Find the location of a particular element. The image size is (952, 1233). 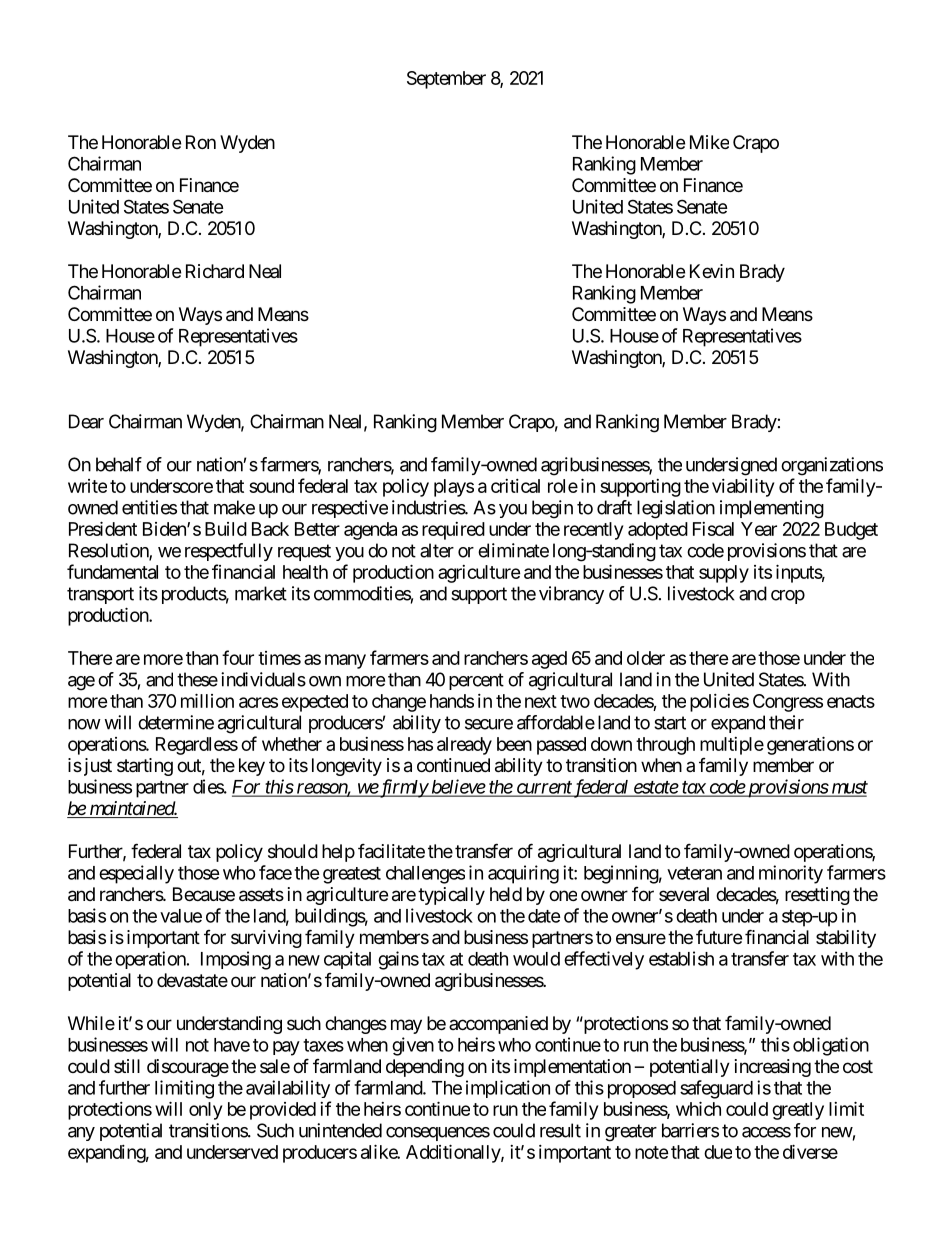

respectfully is located at coordinates (229, 552).
